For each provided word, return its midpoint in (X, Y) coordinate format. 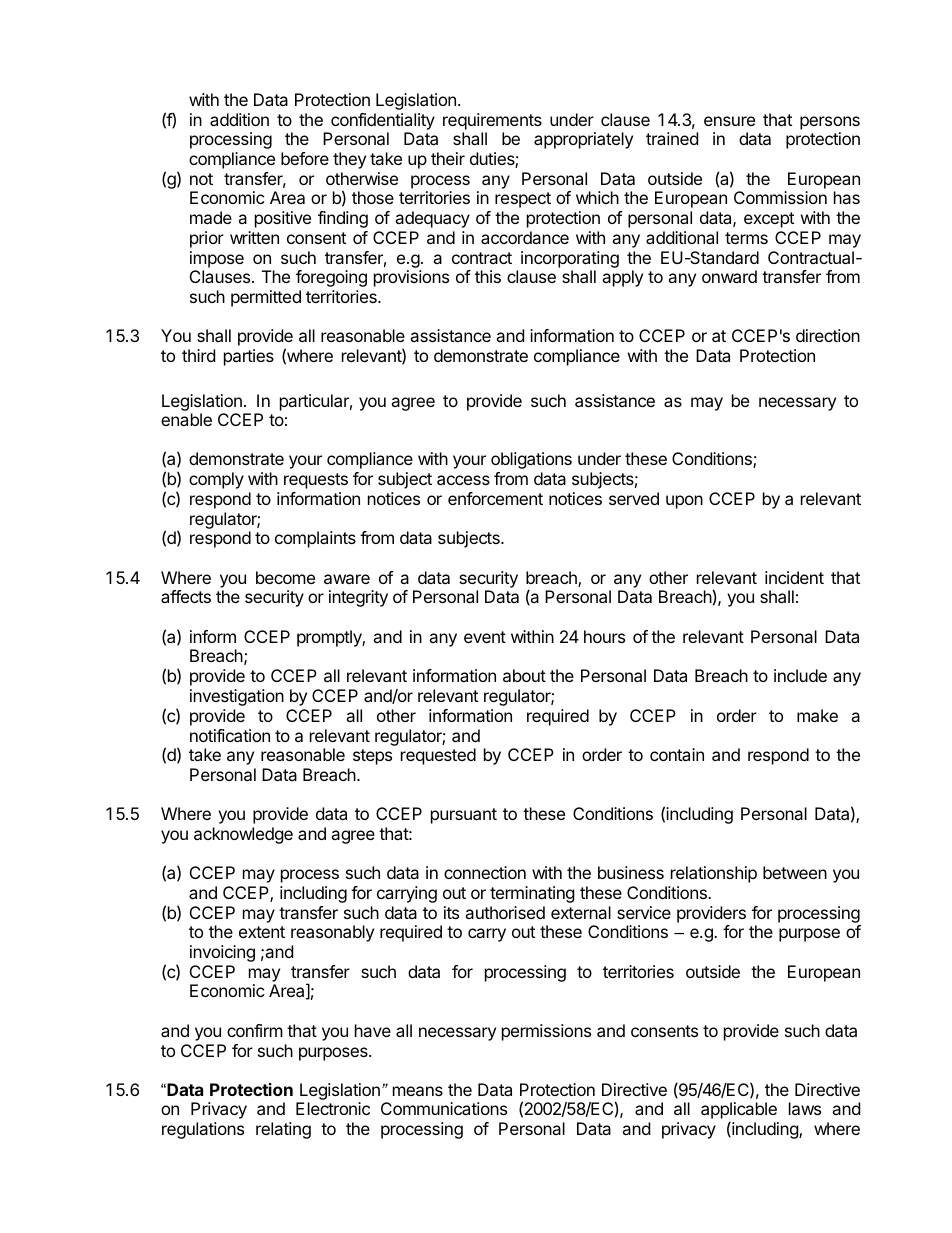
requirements (492, 121)
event (485, 637)
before (305, 158)
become (285, 577)
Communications (444, 1108)
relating (283, 1130)
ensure (729, 121)
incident (794, 577)
